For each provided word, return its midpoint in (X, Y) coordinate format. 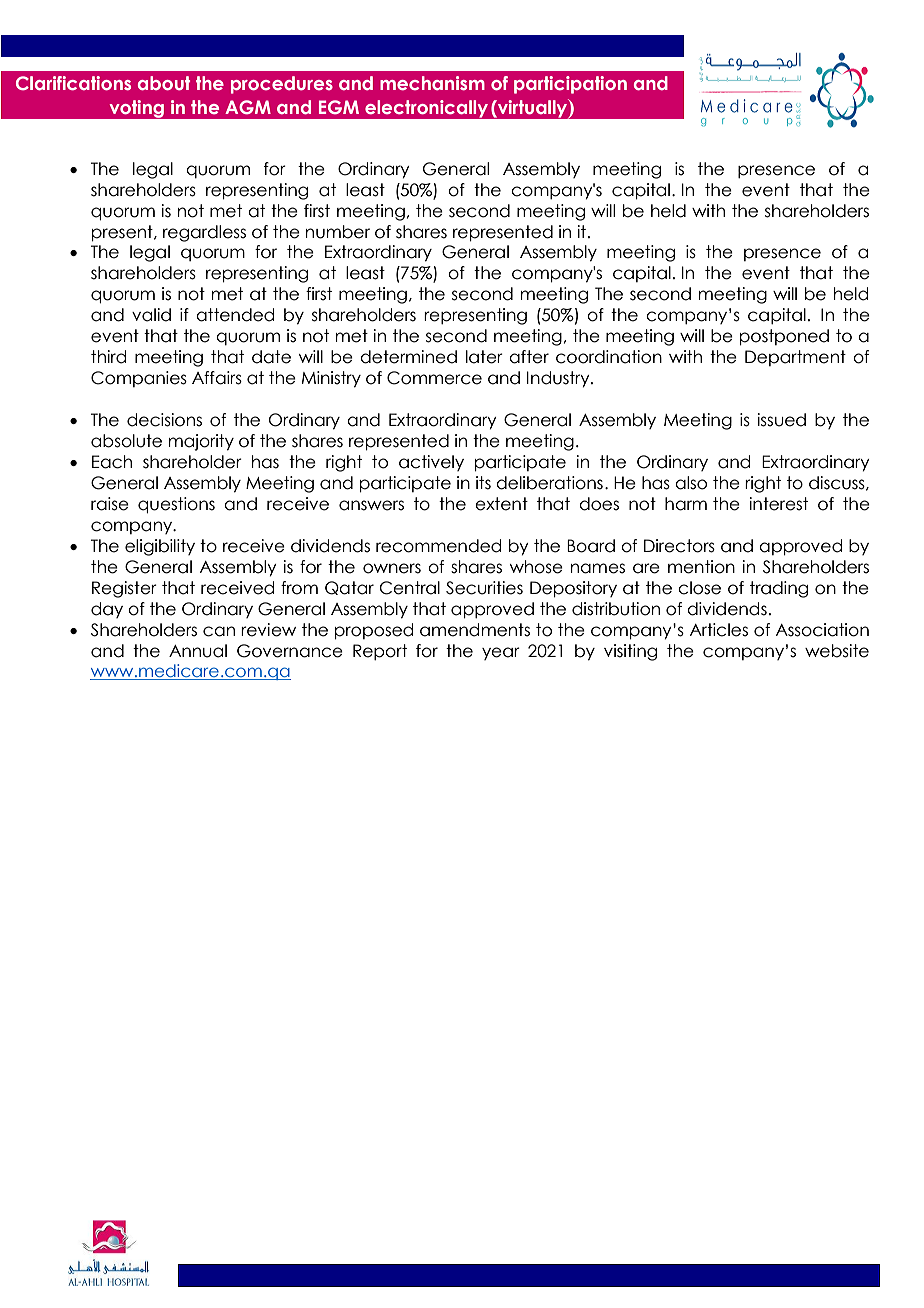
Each (112, 462)
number (338, 232)
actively (431, 463)
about (164, 83)
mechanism (432, 83)
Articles (719, 630)
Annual (198, 651)
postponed (784, 337)
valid (151, 315)
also (691, 483)
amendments (475, 630)
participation (570, 85)
